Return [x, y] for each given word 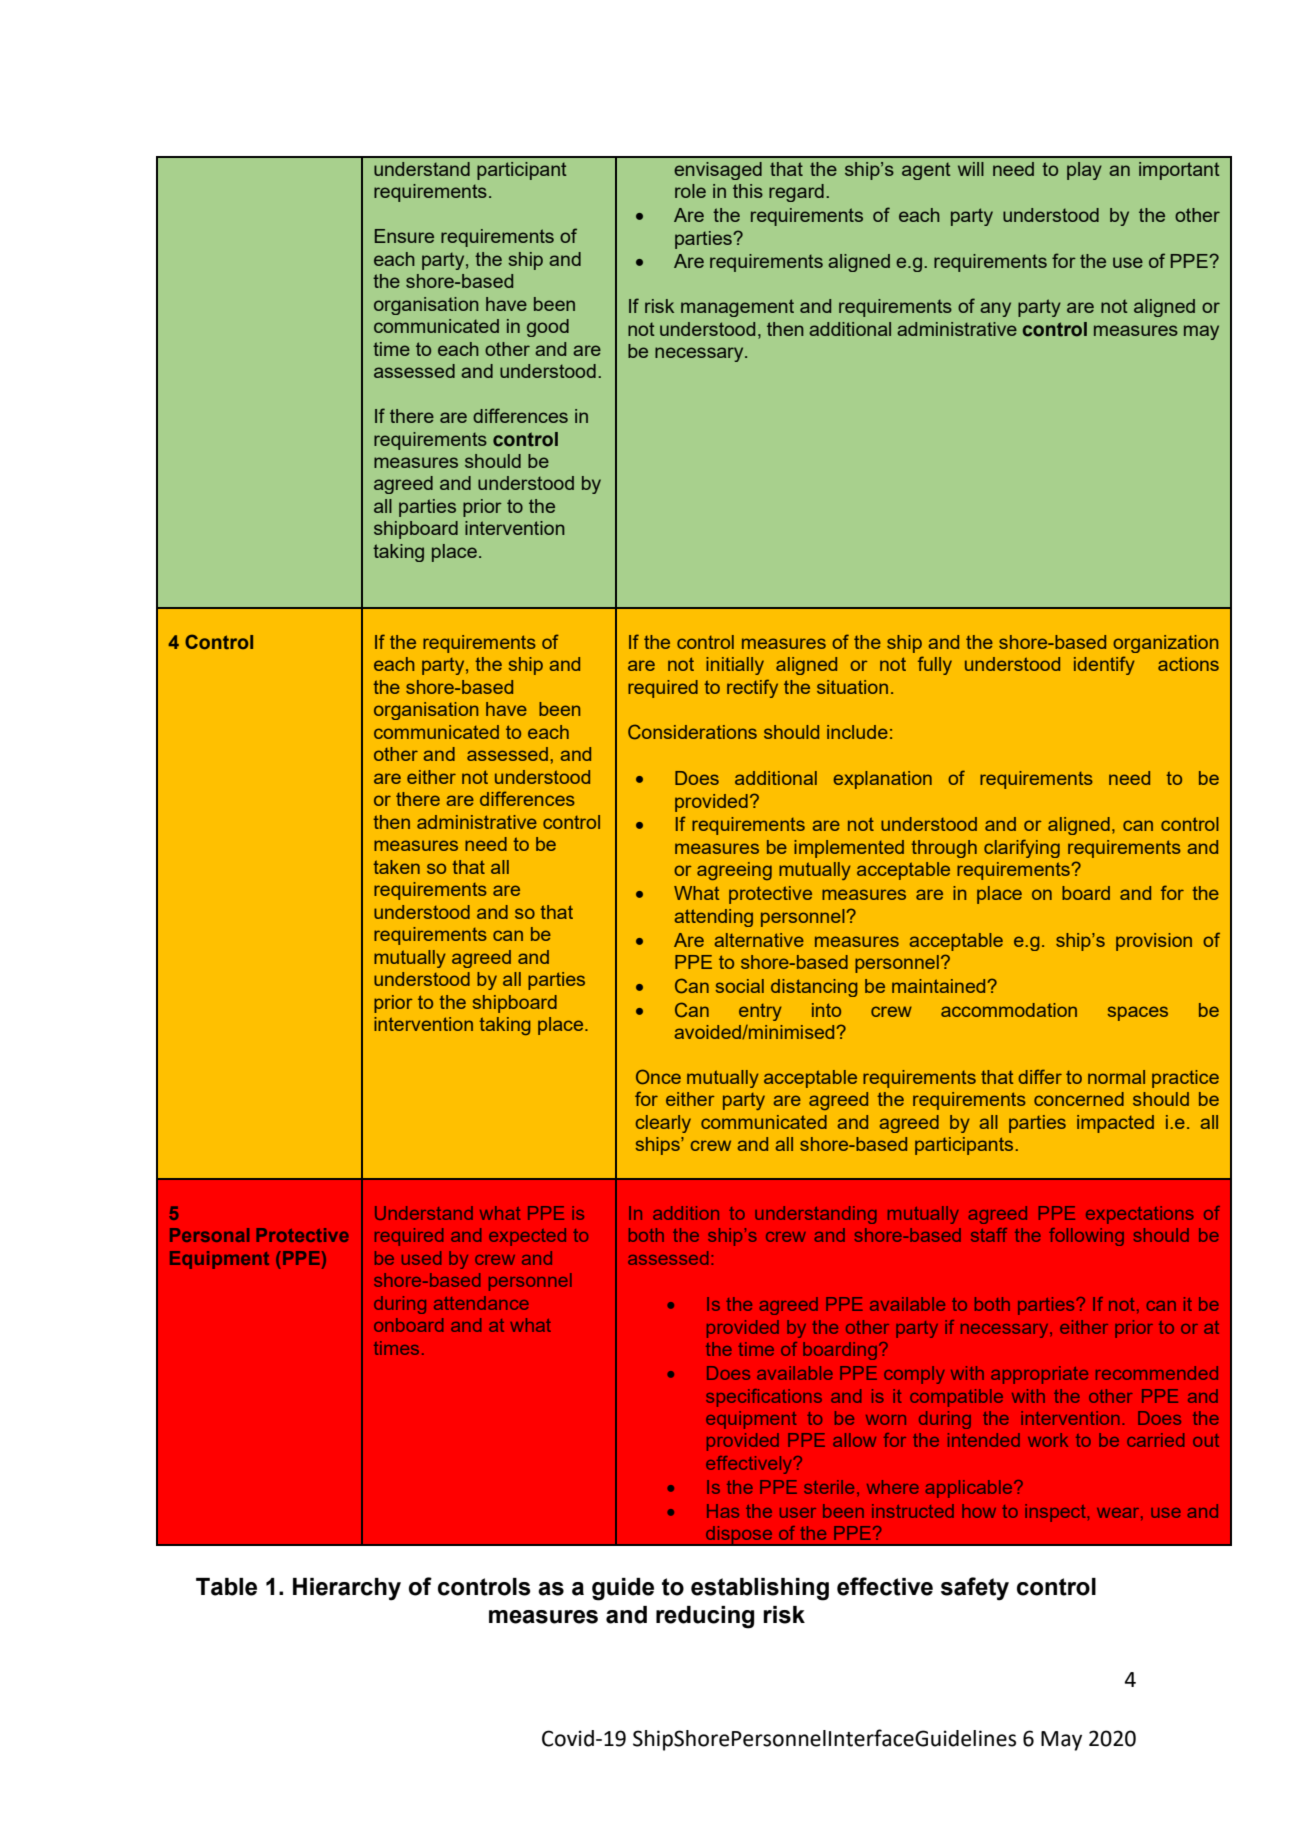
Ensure [404, 236]
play [1084, 171]
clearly [663, 1124]
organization [1165, 644]
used [421, 1258]
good [548, 328]
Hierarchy [347, 1589]
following [1086, 1237]
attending [713, 918]
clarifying [1022, 848]
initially [735, 666]
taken [396, 867]
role [690, 191]
